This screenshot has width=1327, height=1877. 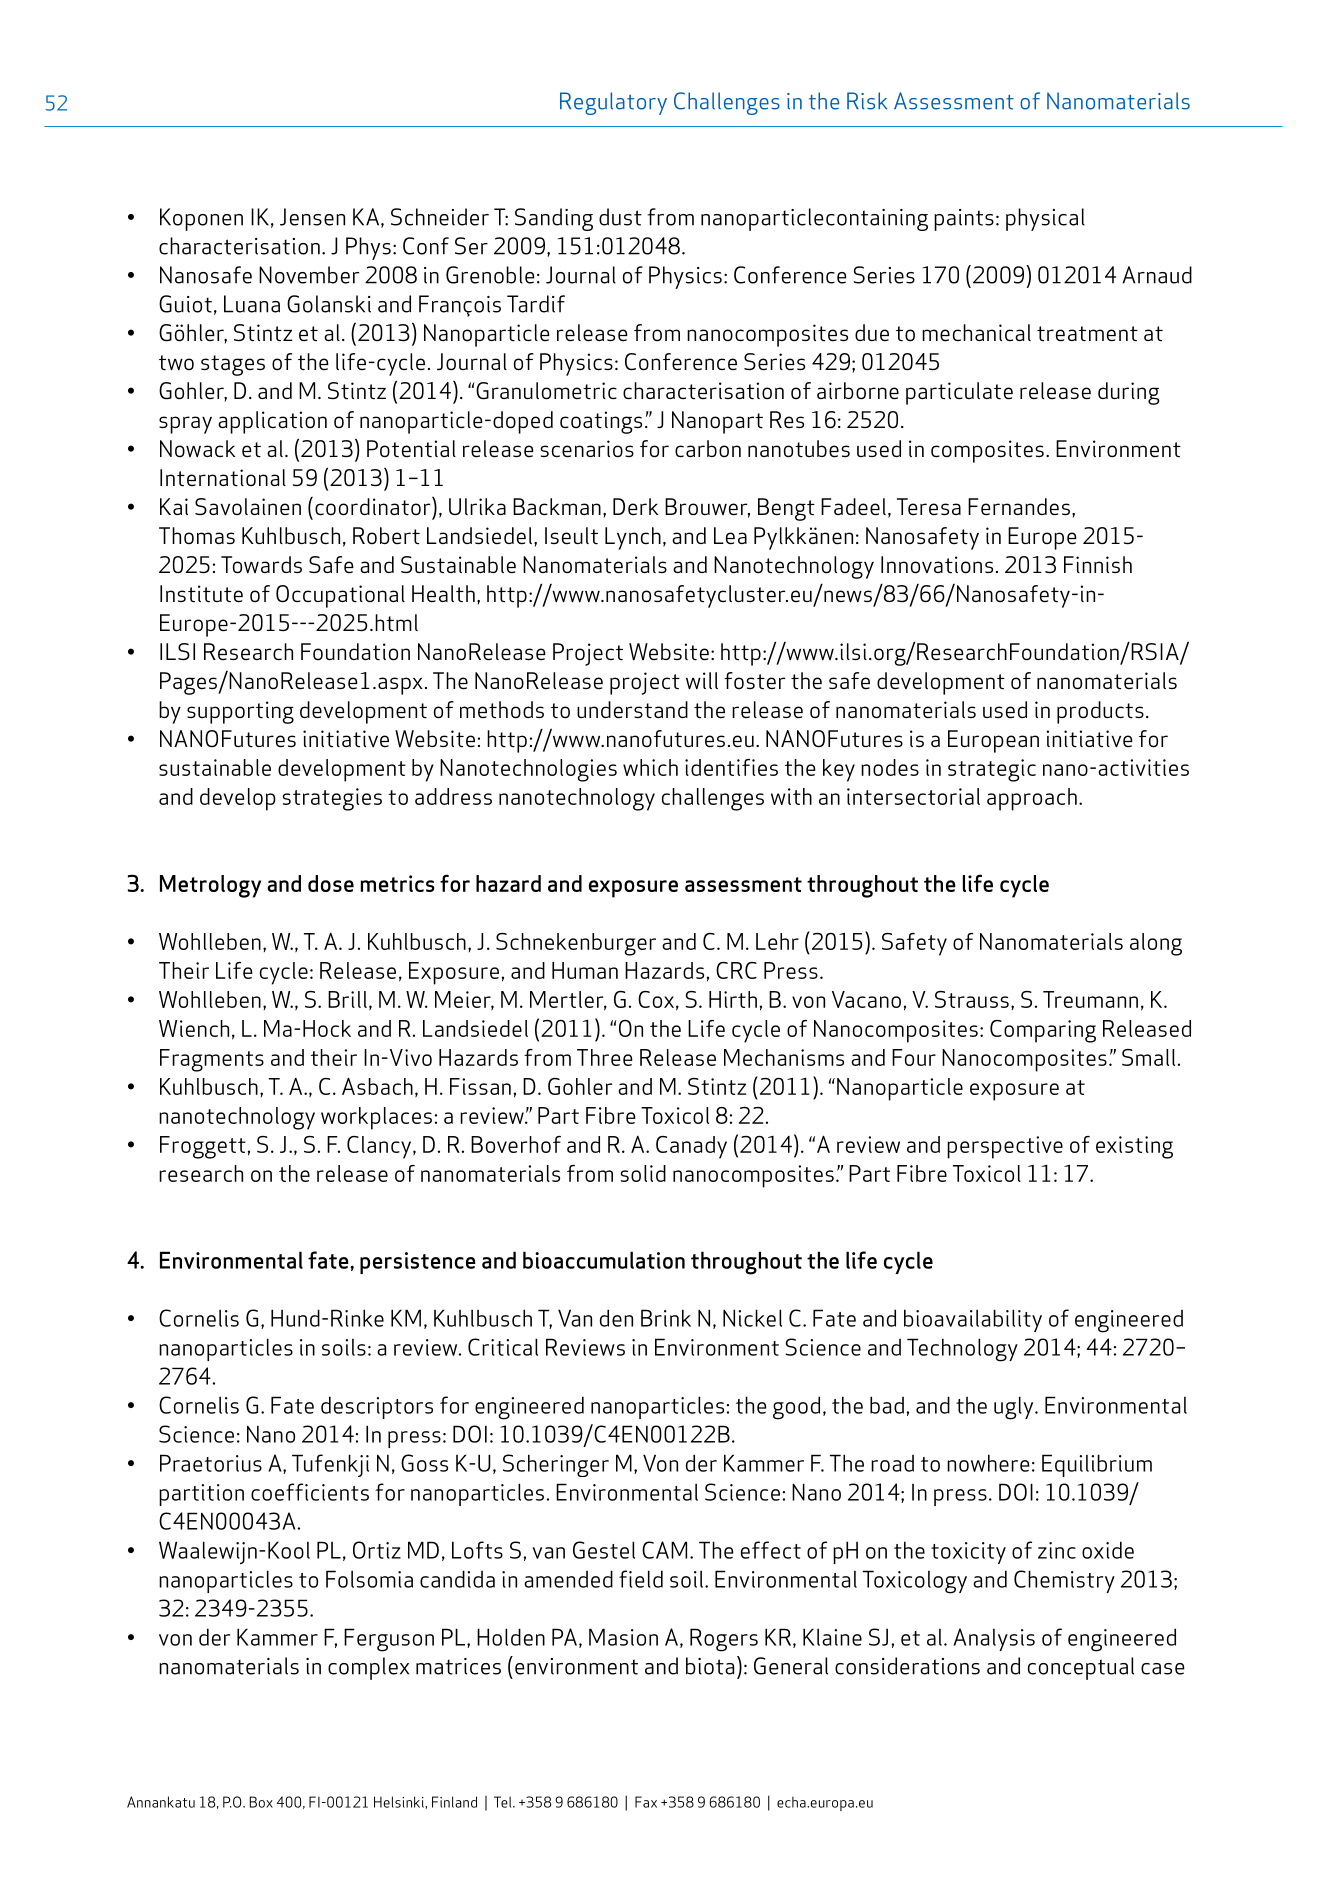 What do you see at coordinates (240, 712) in the screenshot?
I see `supporting` at bounding box center [240, 712].
